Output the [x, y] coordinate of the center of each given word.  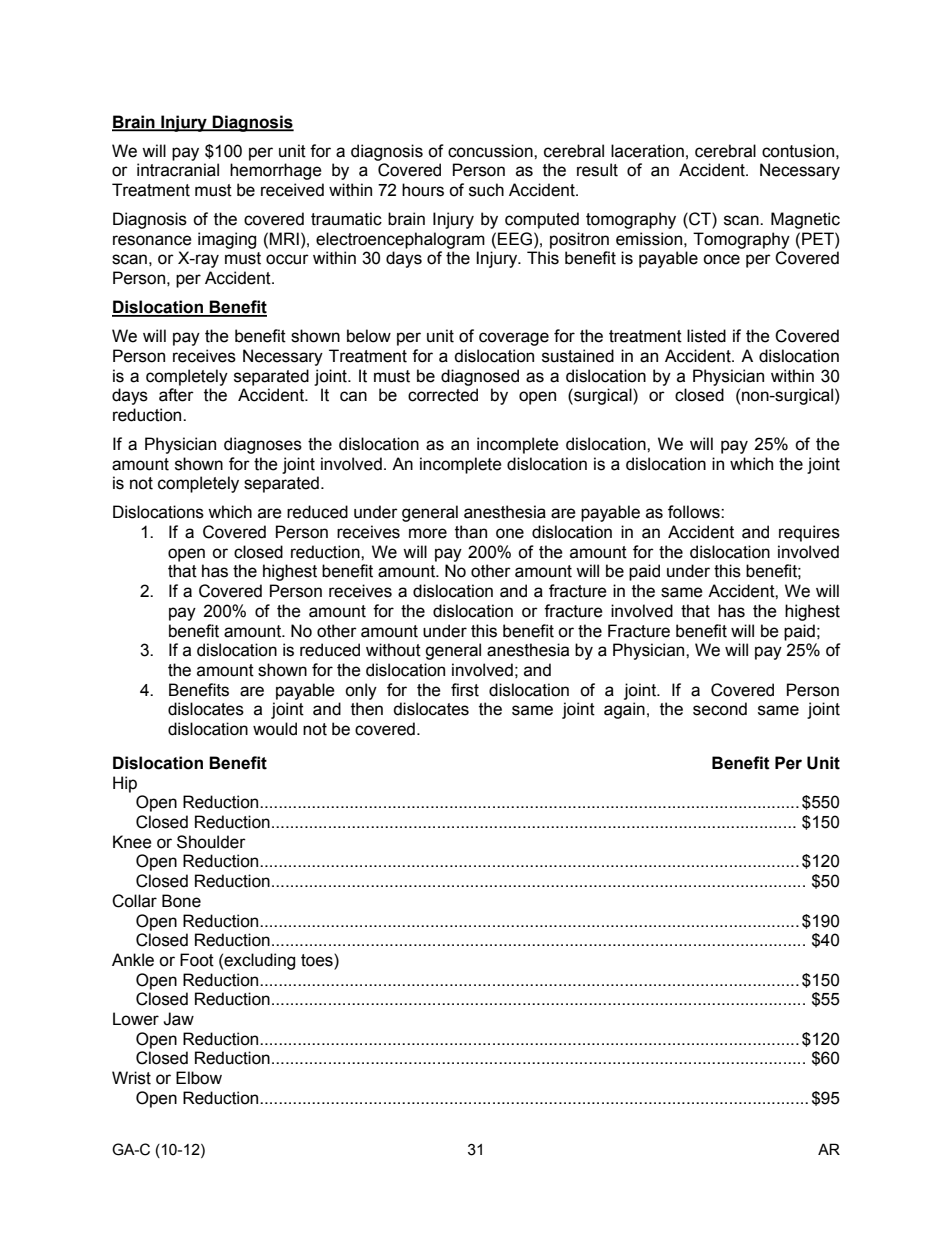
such [486, 190]
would [275, 729]
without [393, 650]
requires [809, 533]
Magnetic [805, 220]
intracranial [178, 170]
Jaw [178, 1019]
